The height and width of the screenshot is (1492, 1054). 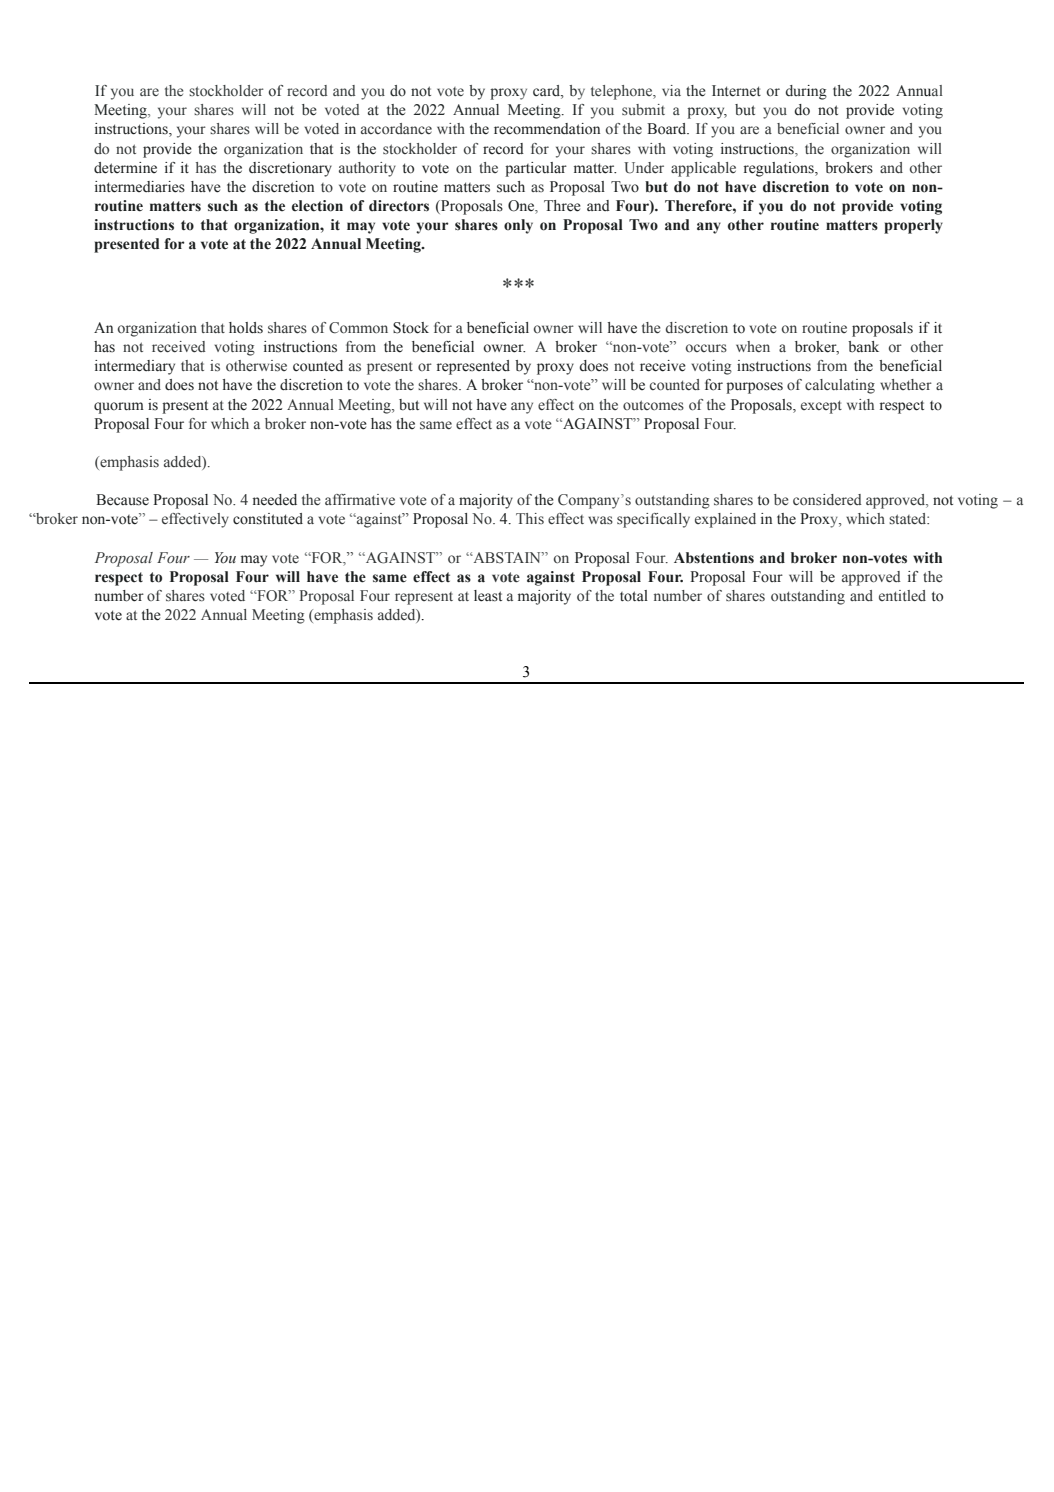 I want to click on during, so click(x=806, y=92).
